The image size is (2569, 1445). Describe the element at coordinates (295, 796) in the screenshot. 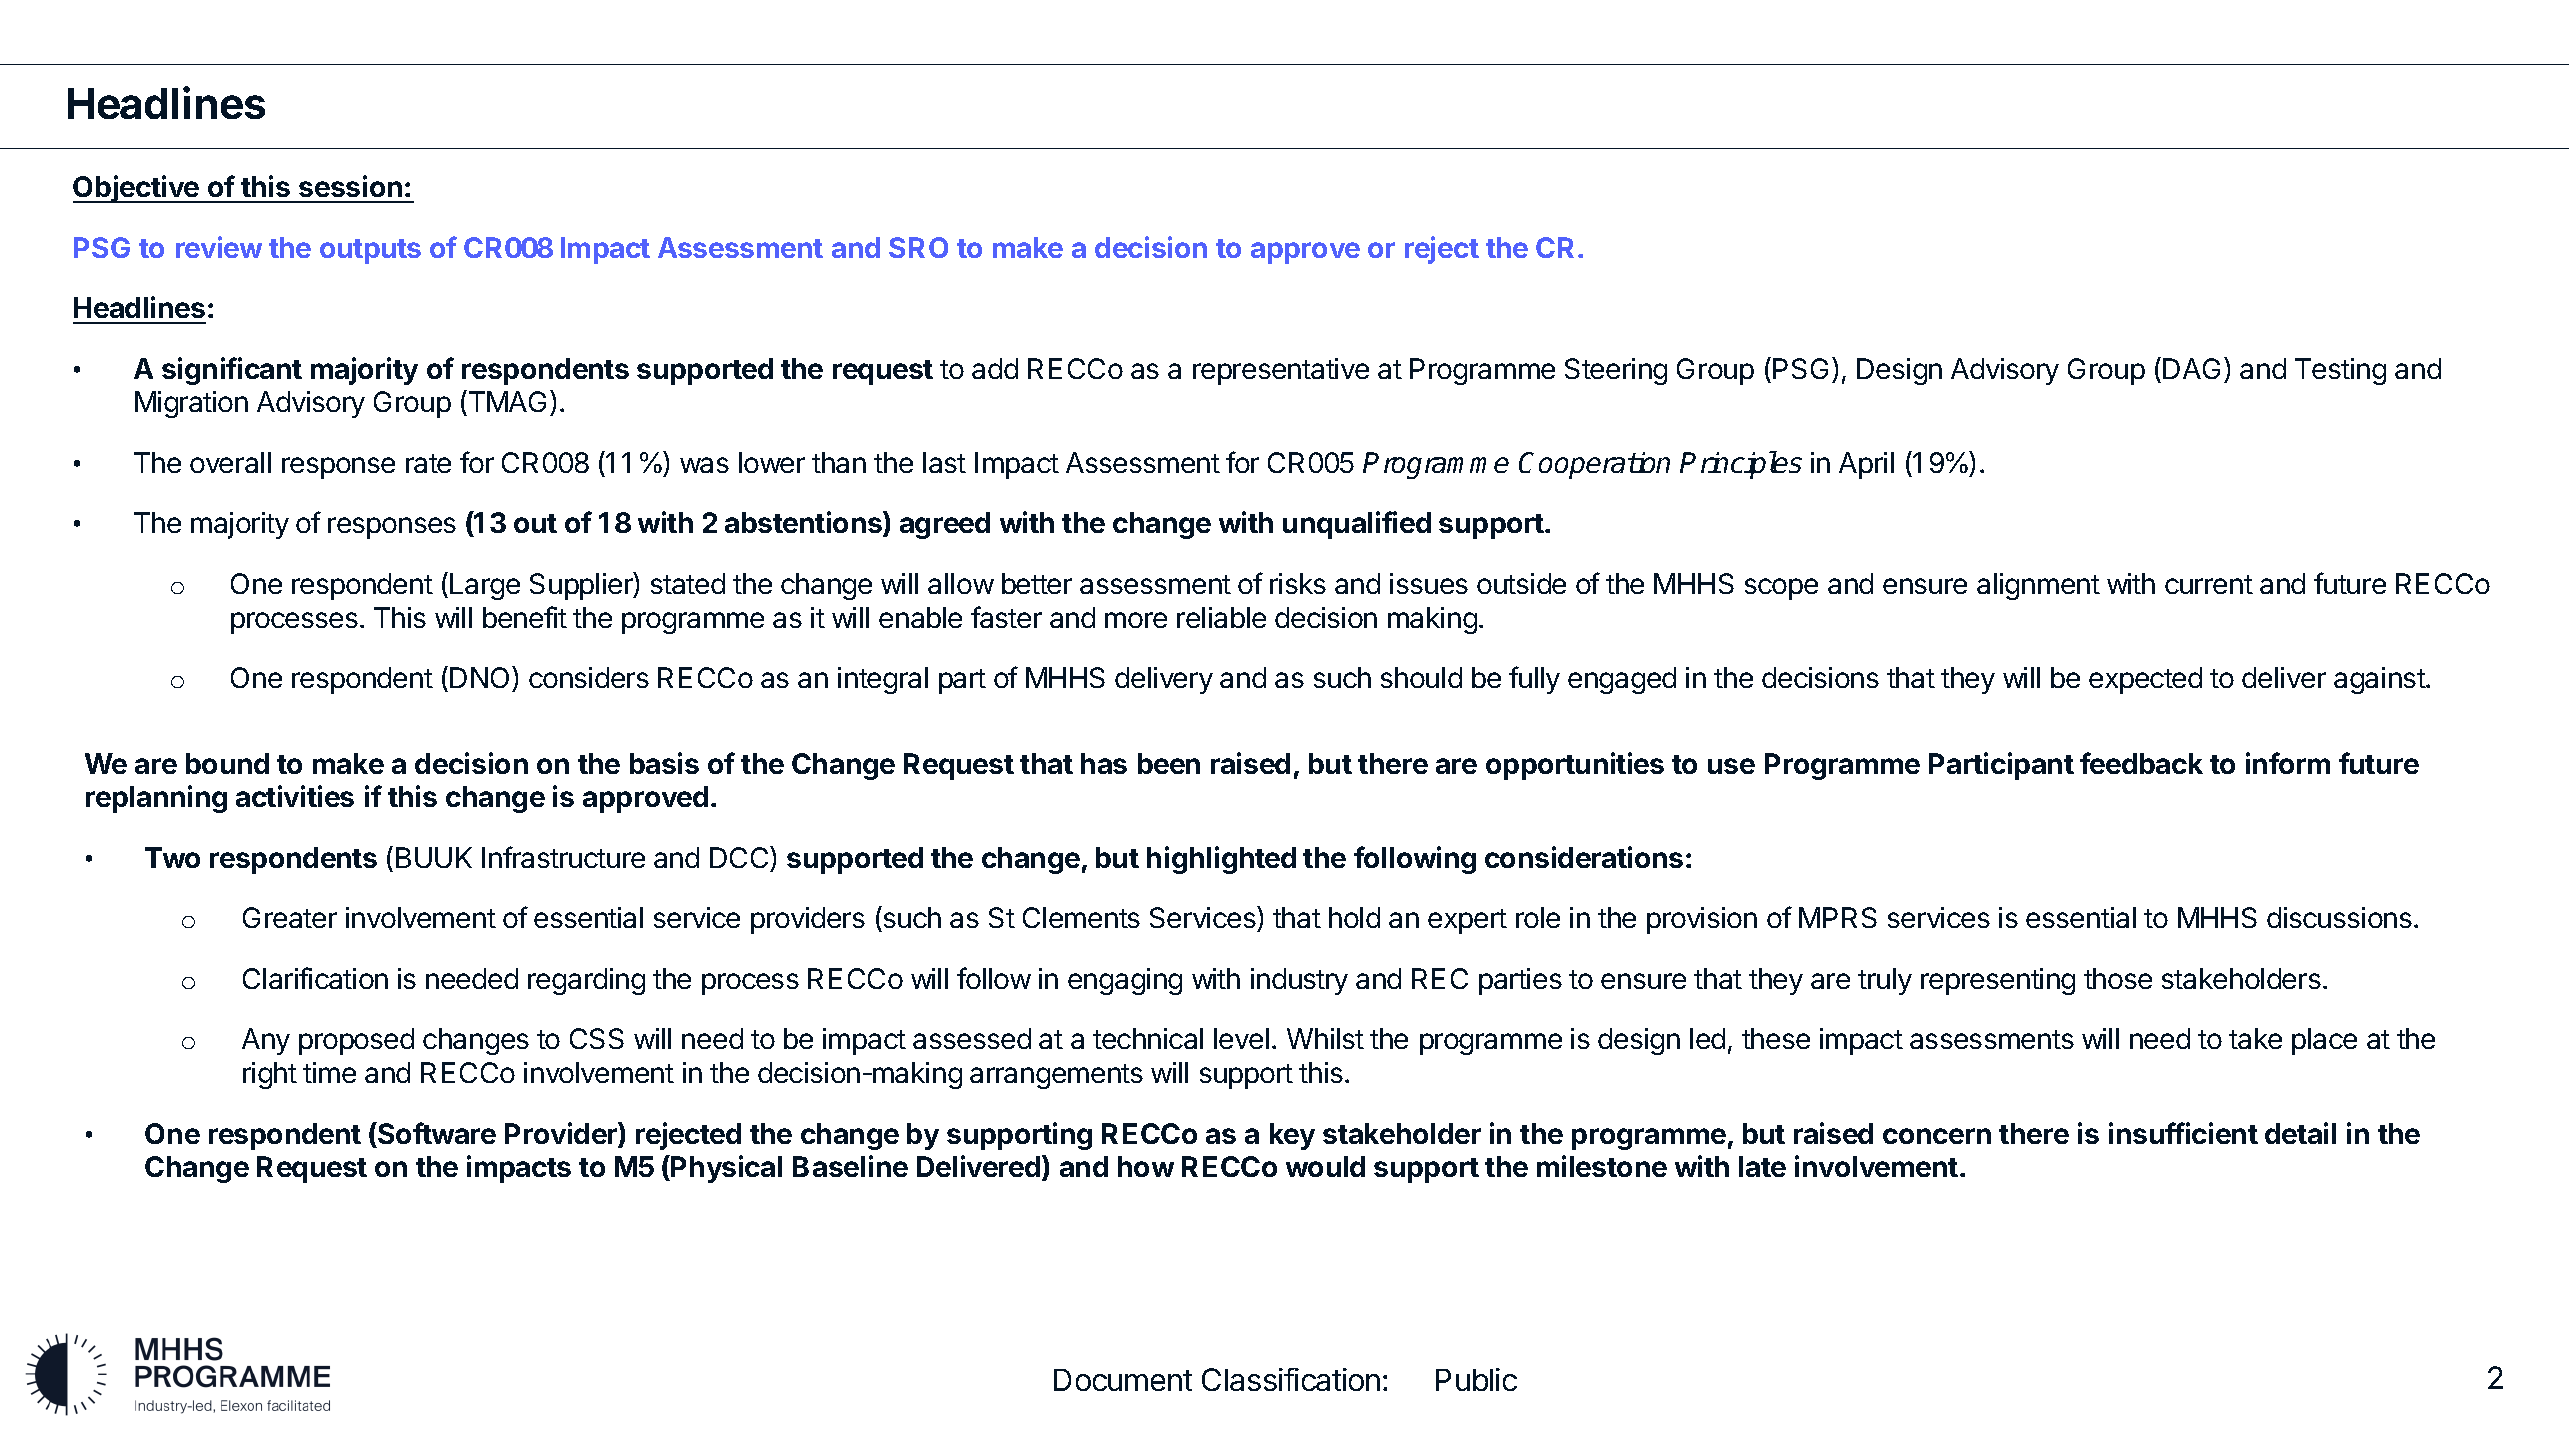

I see `activities` at that location.
